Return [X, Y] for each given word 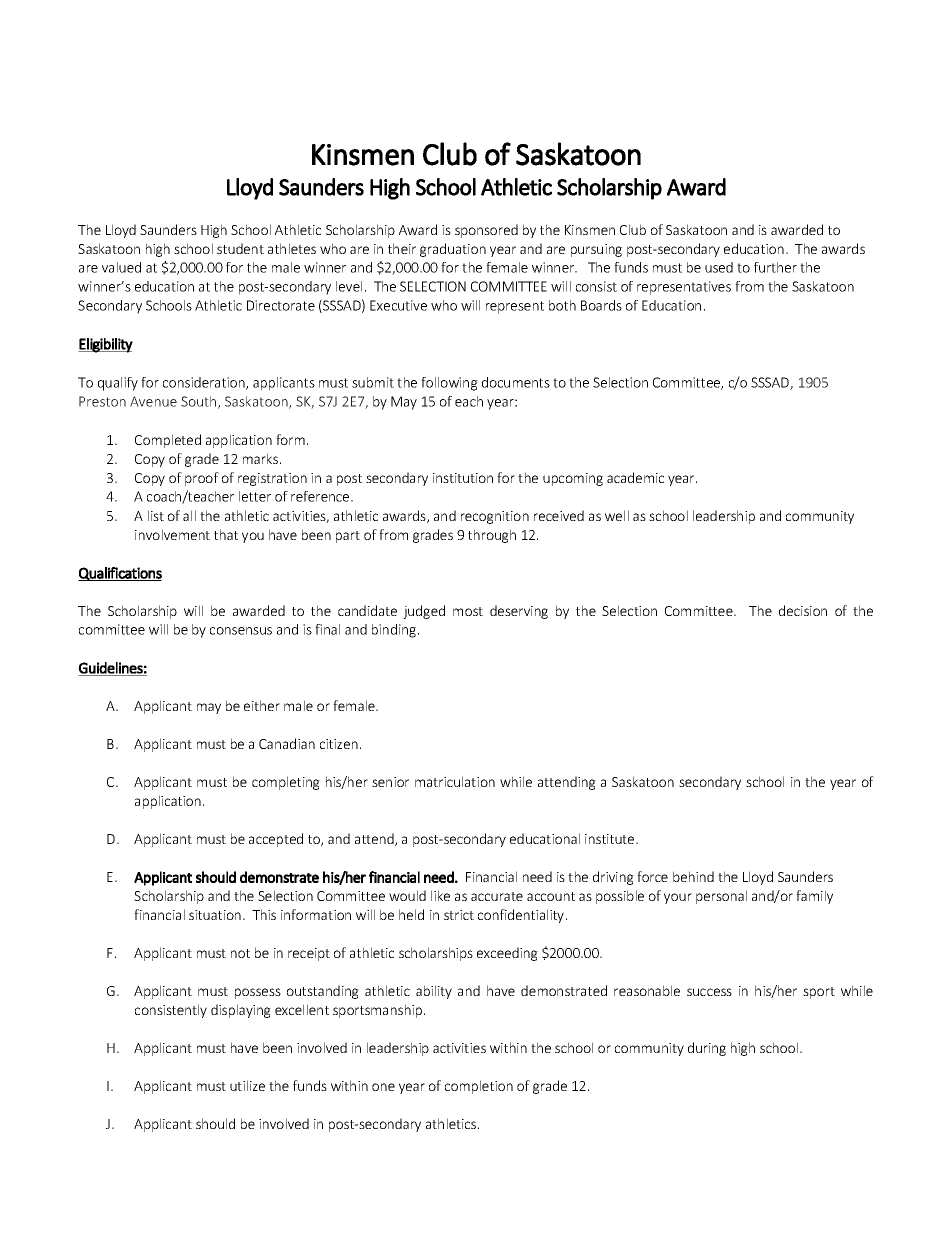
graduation [453, 250]
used [719, 267]
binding [395, 631]
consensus [241, 631]
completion [479, 1087]
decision [803, 610]
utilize [247, 1085]
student [240, 248]
